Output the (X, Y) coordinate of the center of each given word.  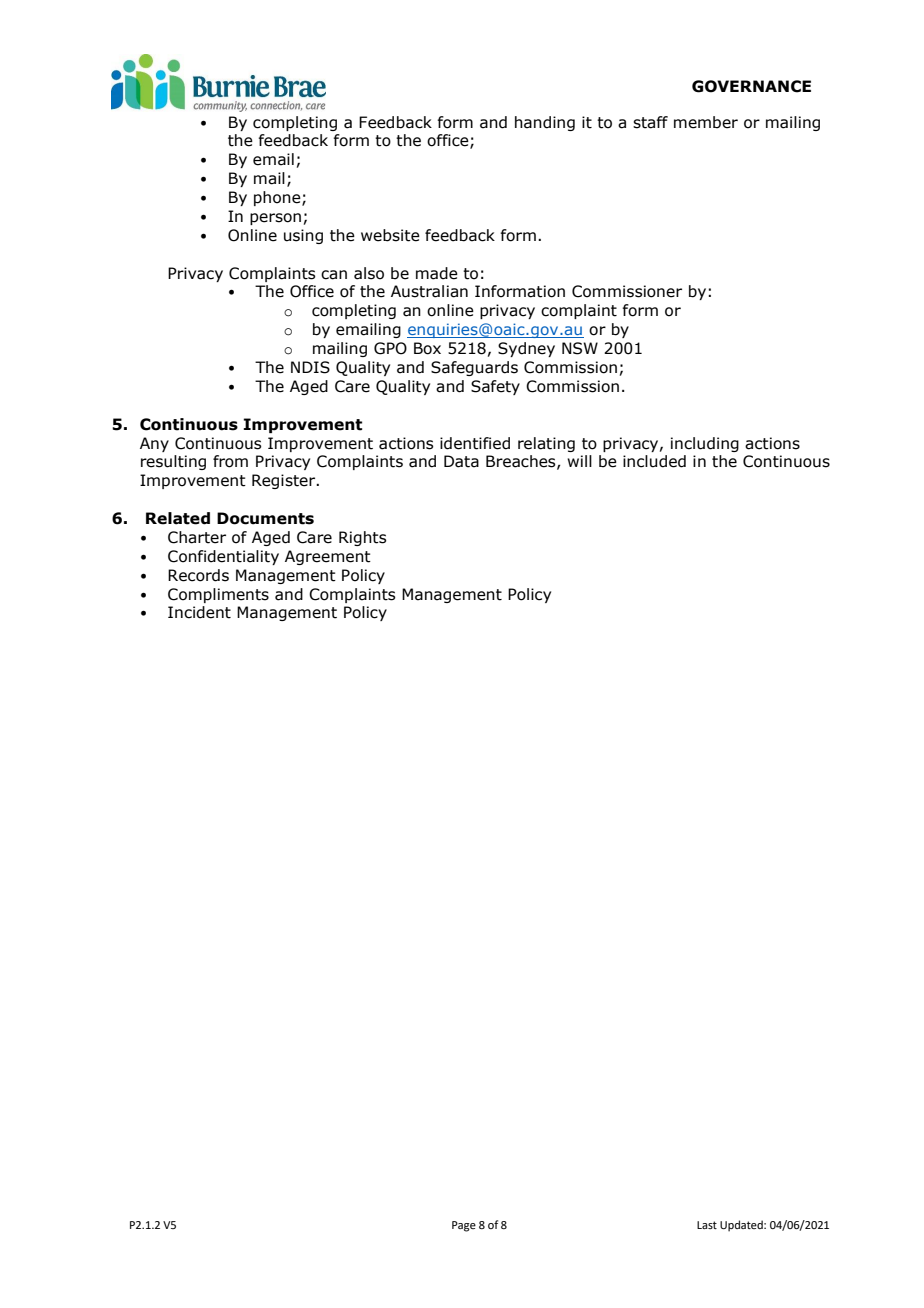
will (579, 461)
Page (464, 1226)
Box (427, 348)
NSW (580, 348)
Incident (199, 612)
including (705, 444)
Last (707, 1225)
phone (278, 198)
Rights (362, 538)
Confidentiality (223, 557)
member (706, 122)
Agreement (328, 557)
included (654, 461)
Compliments (218, 595)
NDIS (310, 367)
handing (545, 123)
